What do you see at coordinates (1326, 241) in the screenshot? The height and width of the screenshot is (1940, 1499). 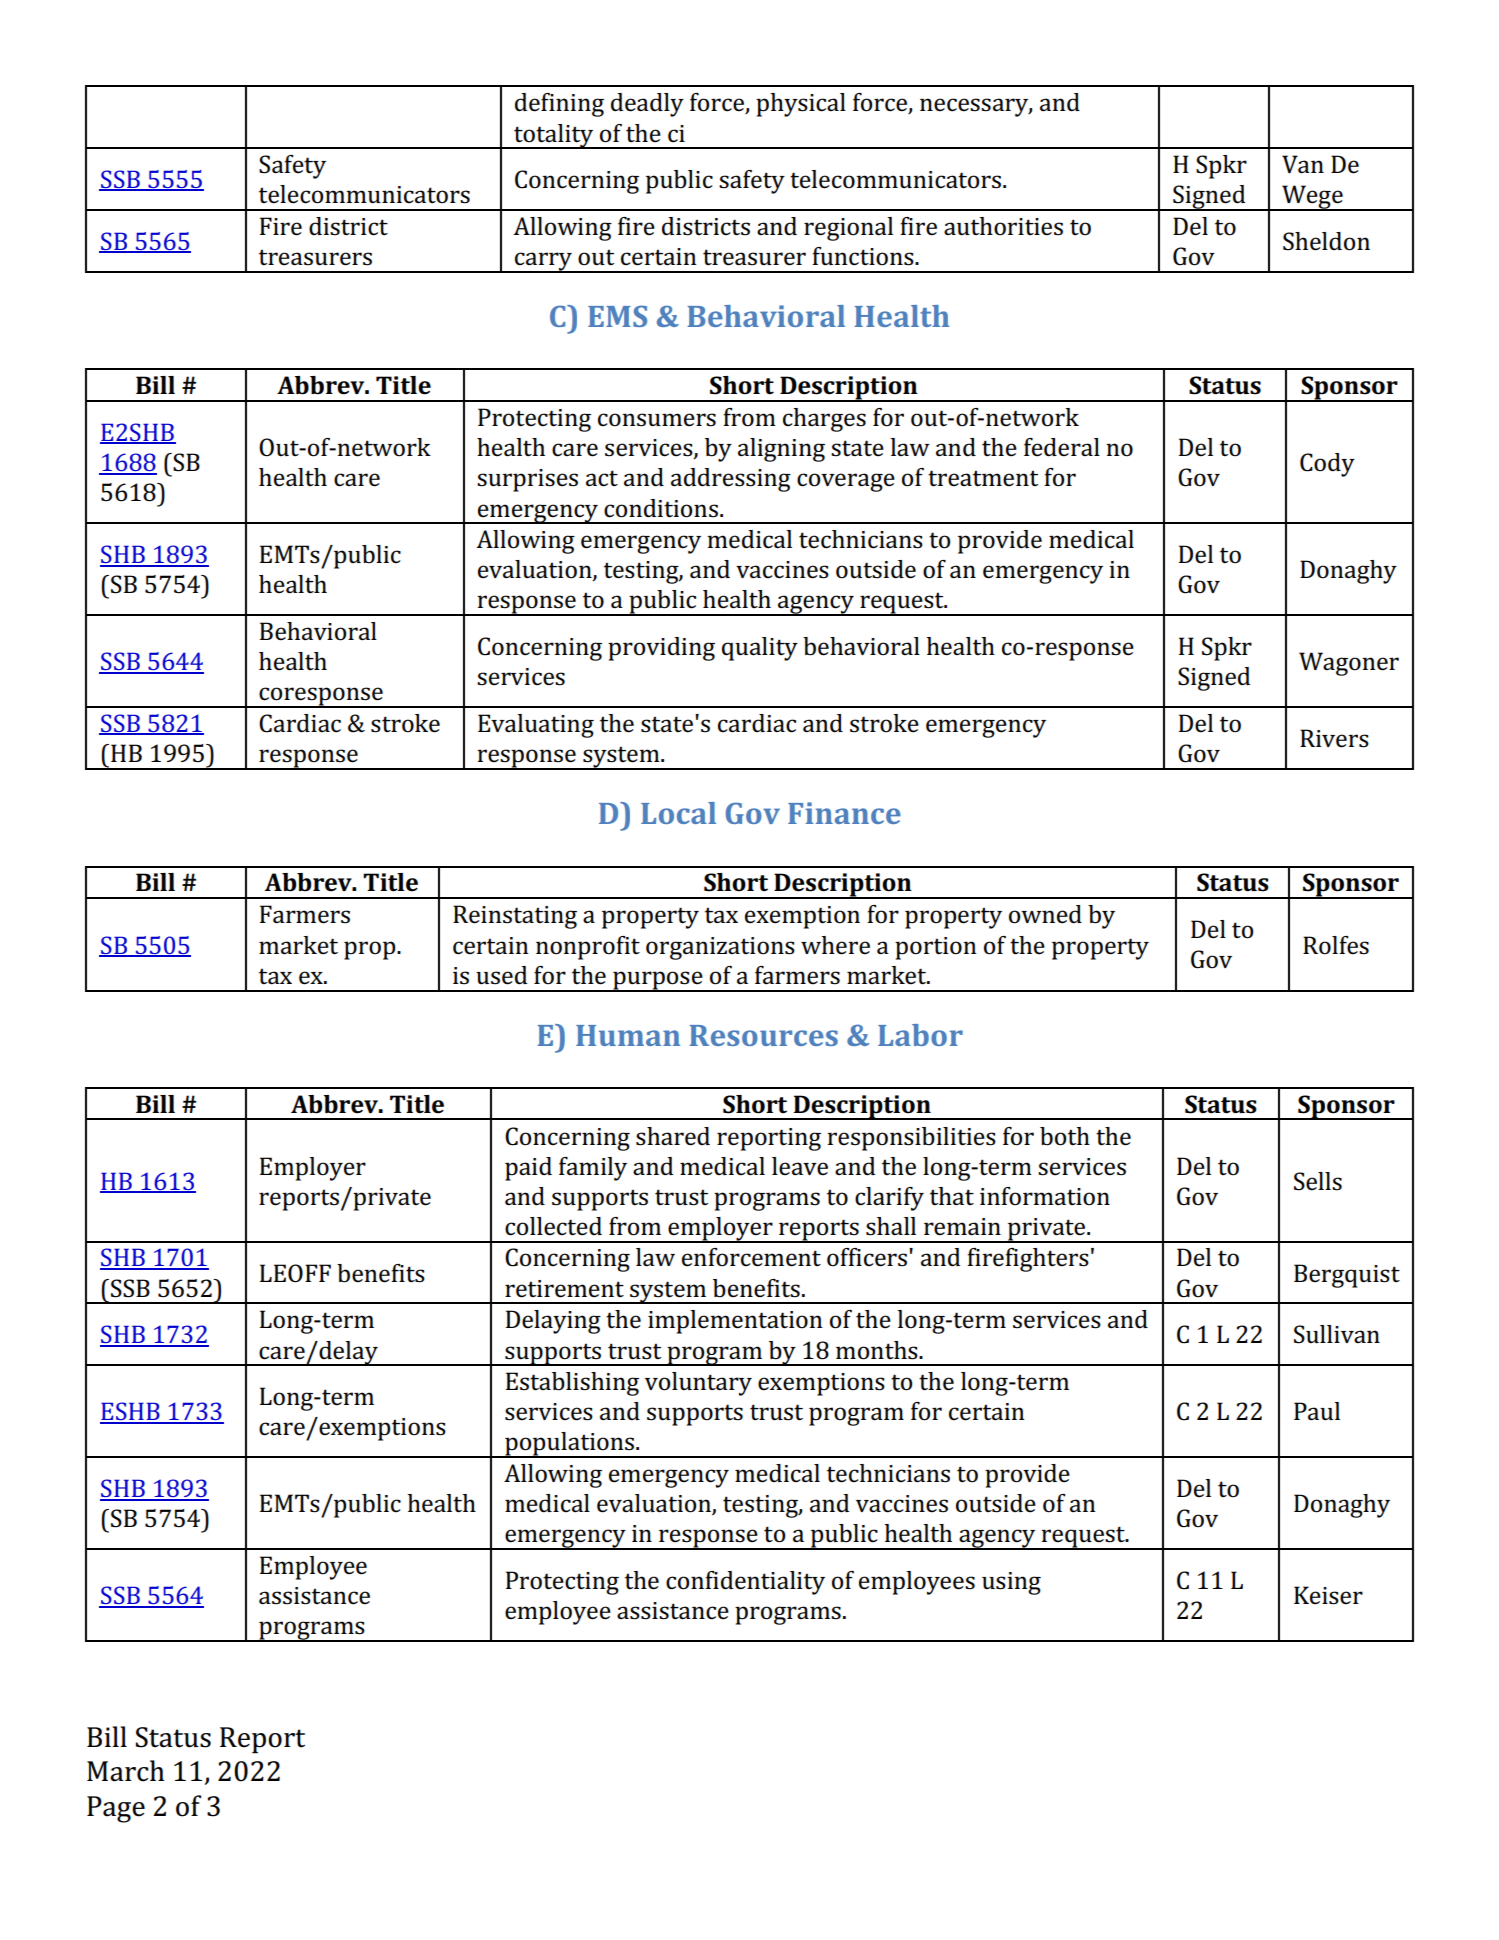 I see `Sheldon` at bounding box center [1326, 241].
